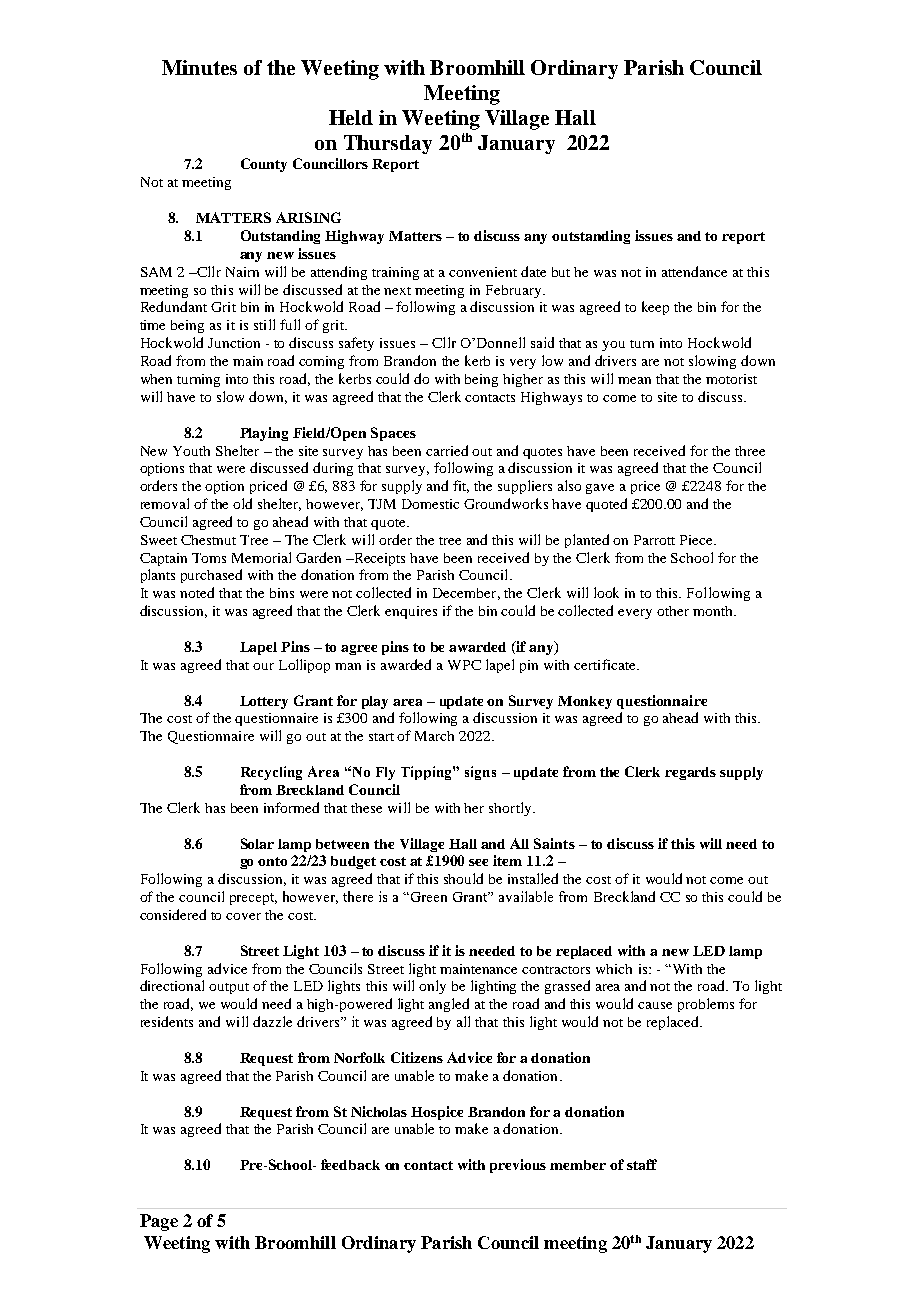  Describe the element at coordinates (257, 843) in the document. I see `Solar` at that location.
